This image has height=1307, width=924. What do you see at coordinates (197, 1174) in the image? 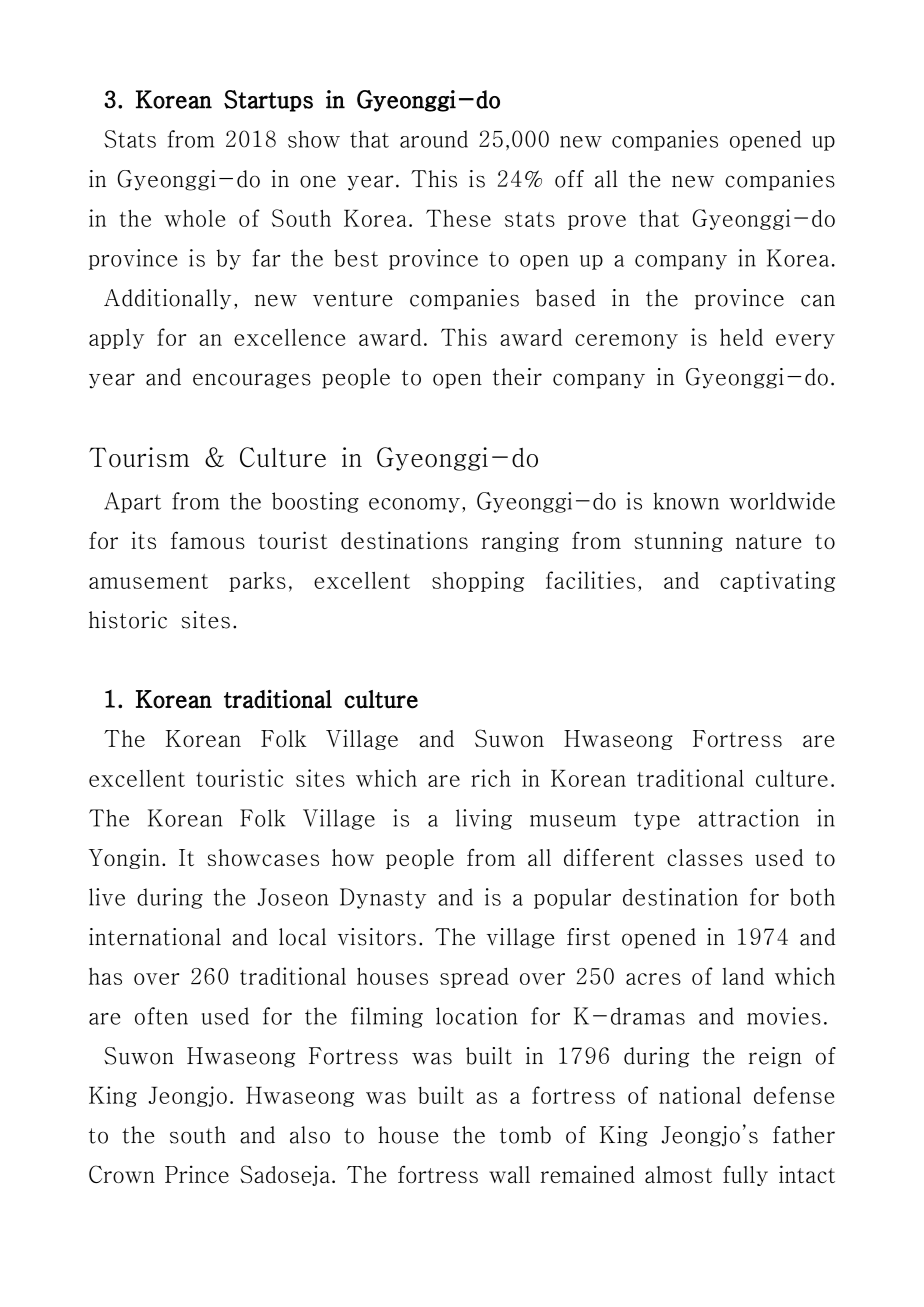
I see `Prince` at bounding box center [197, 1174].
